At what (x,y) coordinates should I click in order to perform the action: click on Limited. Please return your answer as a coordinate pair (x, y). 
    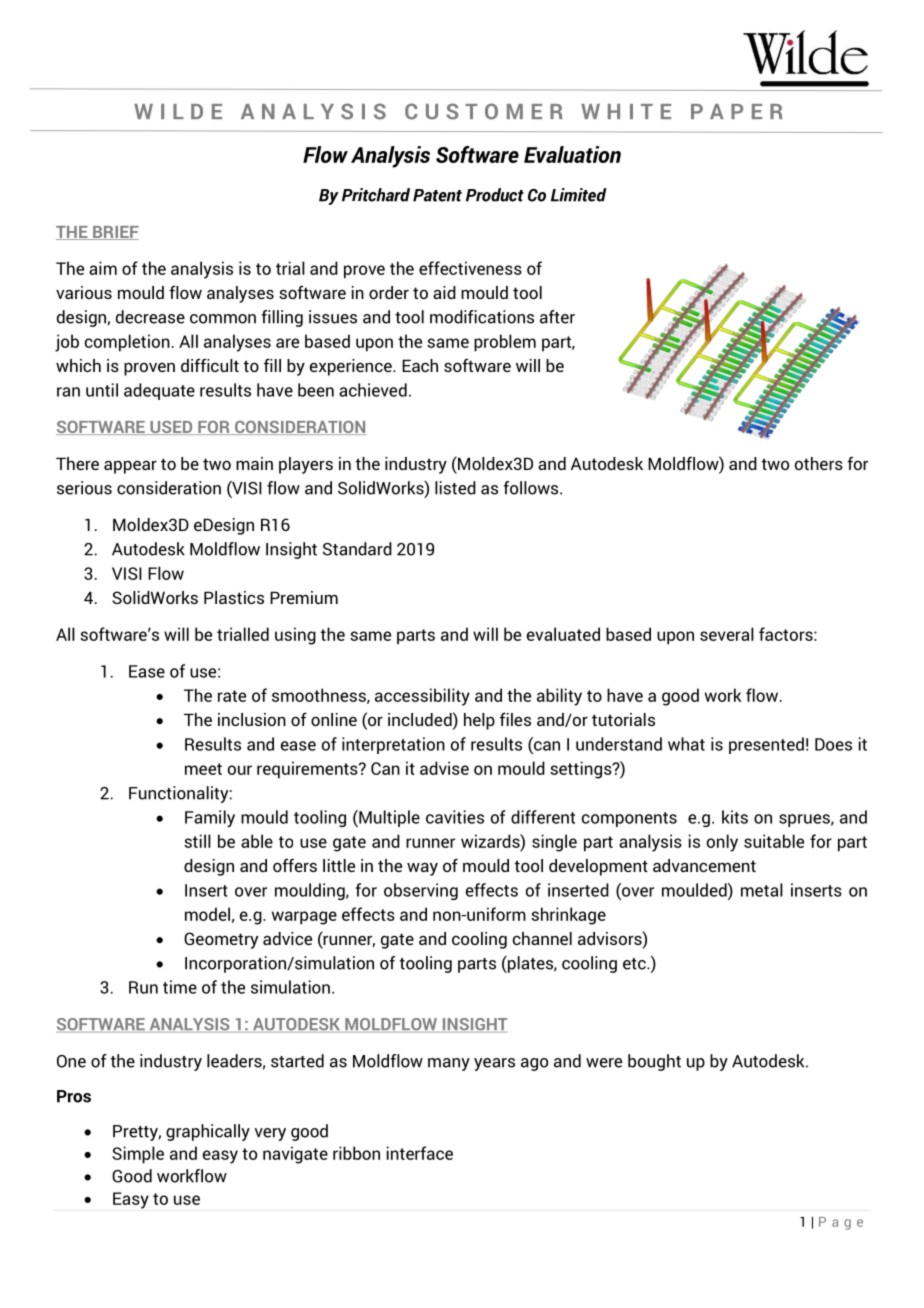
    Looking at the image, I should click on (579, 195).
